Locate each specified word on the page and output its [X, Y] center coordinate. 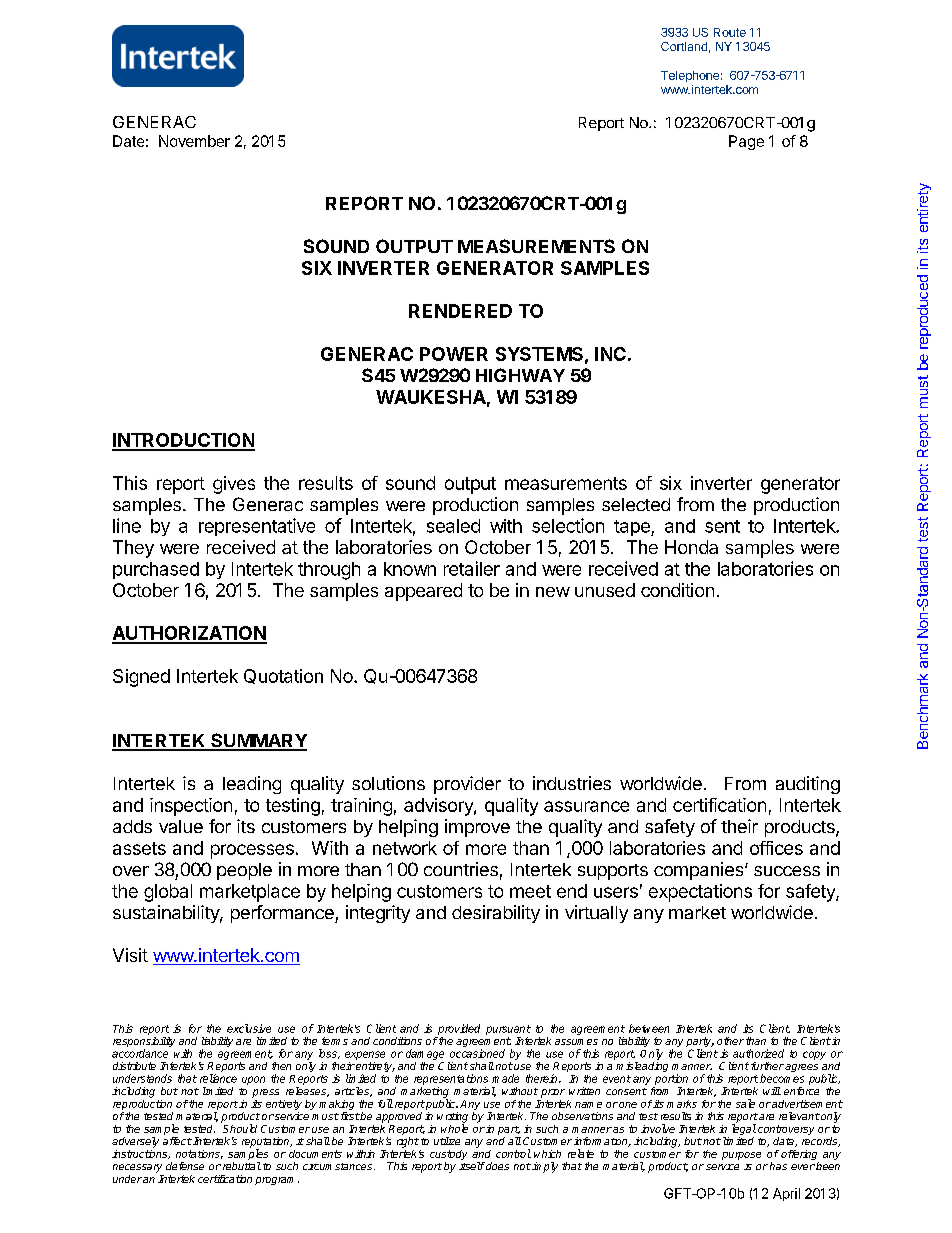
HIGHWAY [520, 375]
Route [730, 32]
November [194, 141]
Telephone [690, 76]
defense [185, 1166]
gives [234, 485]
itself [472, 1166]
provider [467, 785]
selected [636, 504]
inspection [191, 807]
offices [776, 848]
